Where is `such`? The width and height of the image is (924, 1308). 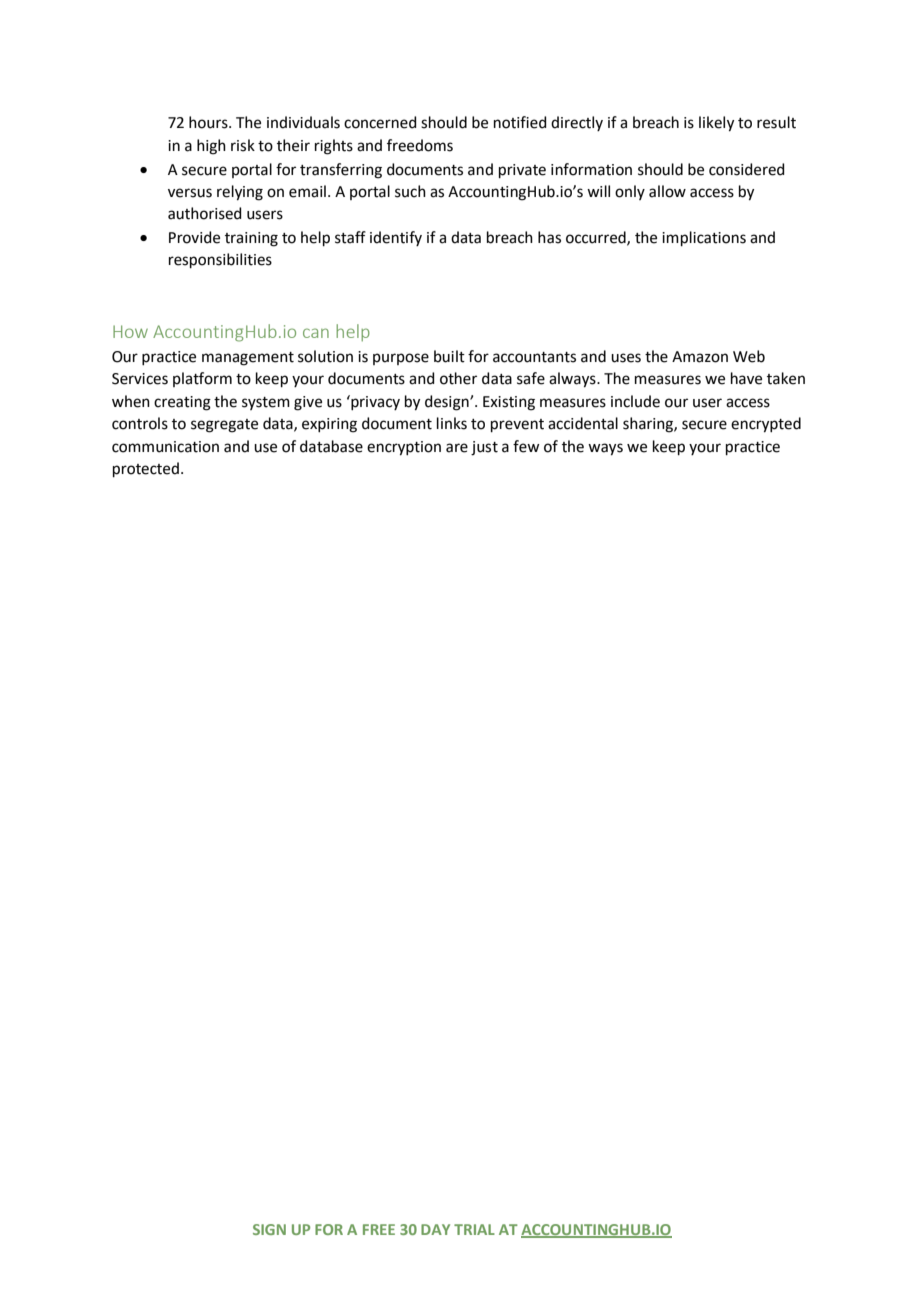 such is located at coordinates (410, 191).
